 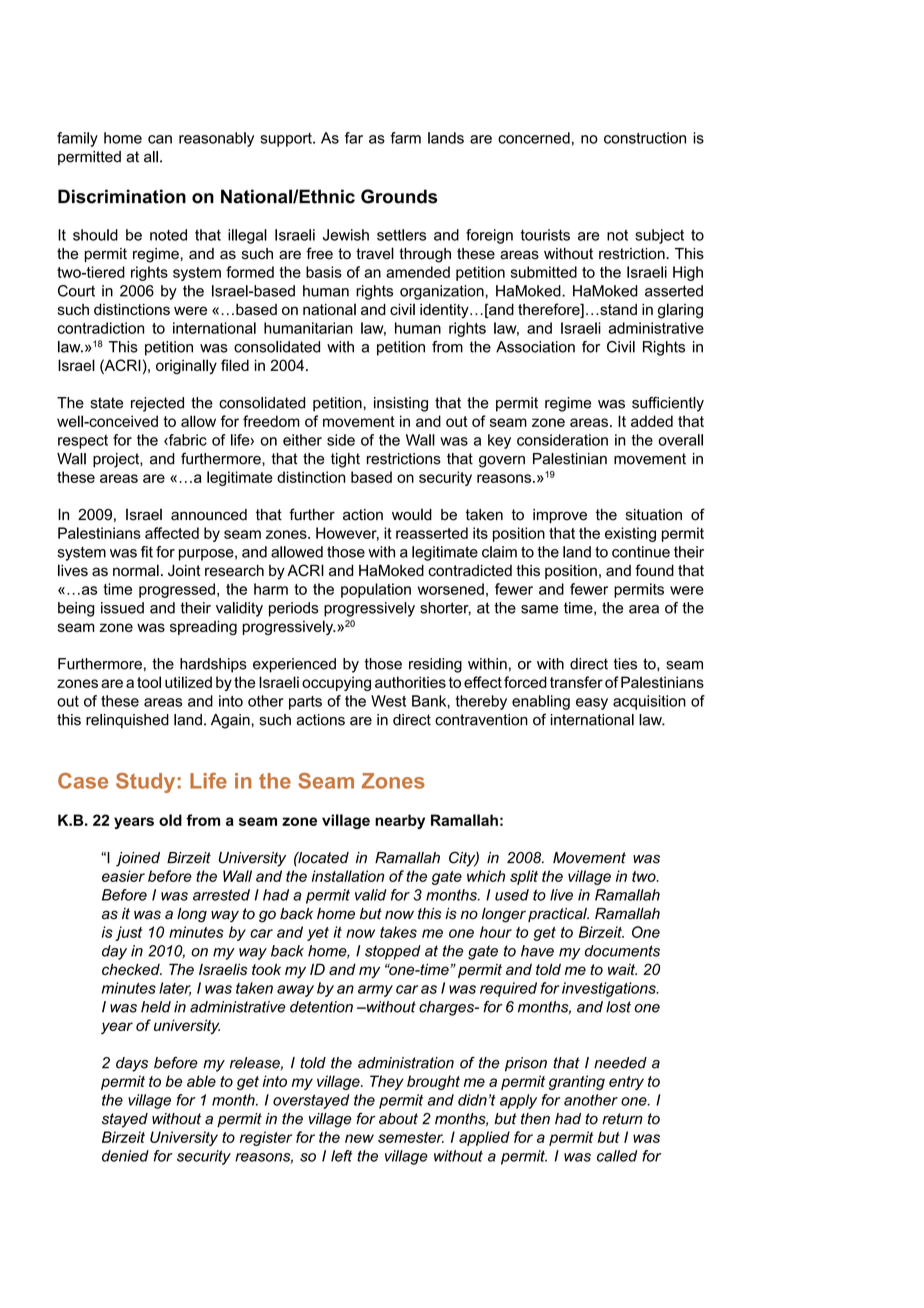 I want to click on Grounds, so click(x=399, y=196).
